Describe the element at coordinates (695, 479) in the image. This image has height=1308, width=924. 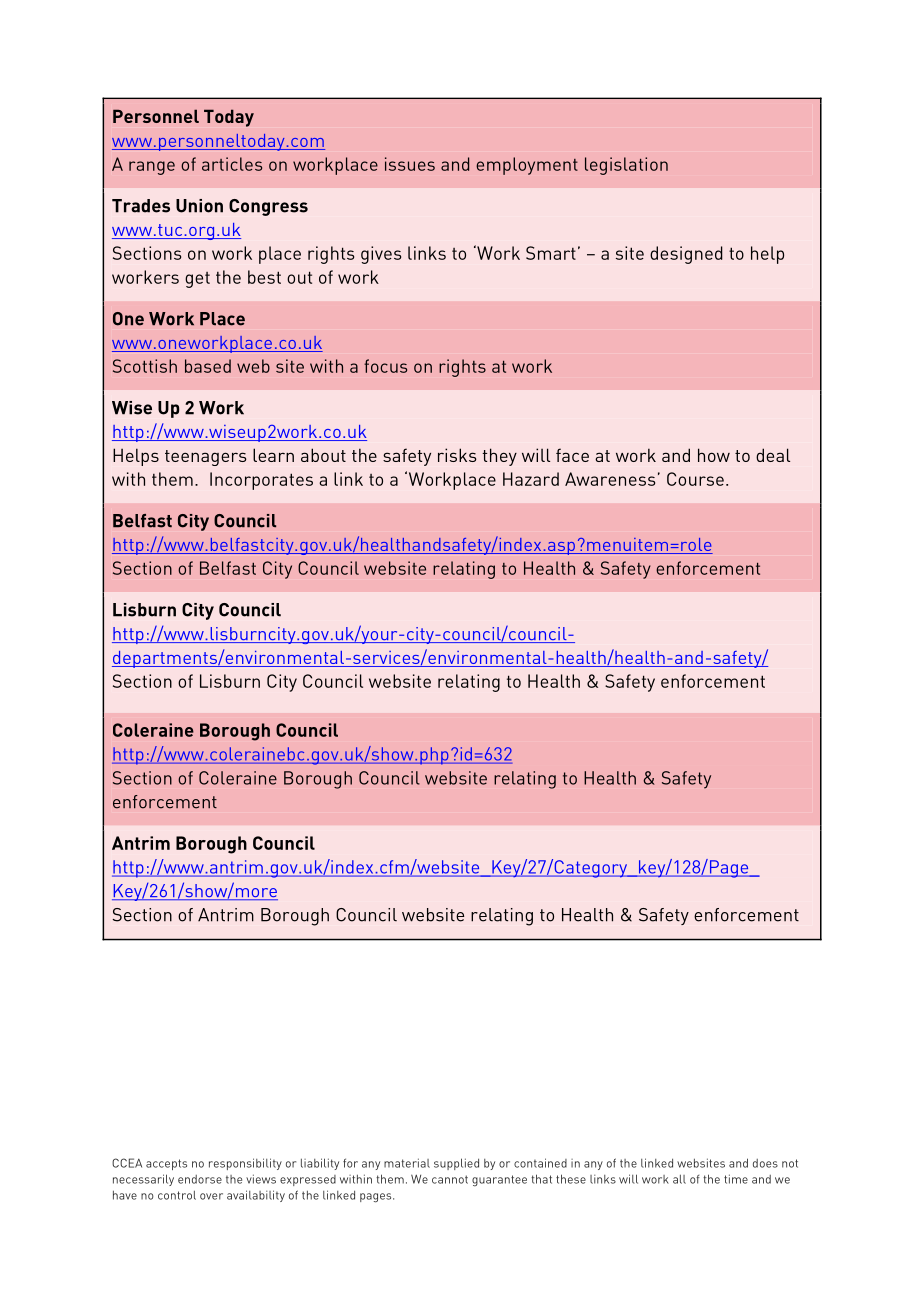
I see `Course` at that location.
